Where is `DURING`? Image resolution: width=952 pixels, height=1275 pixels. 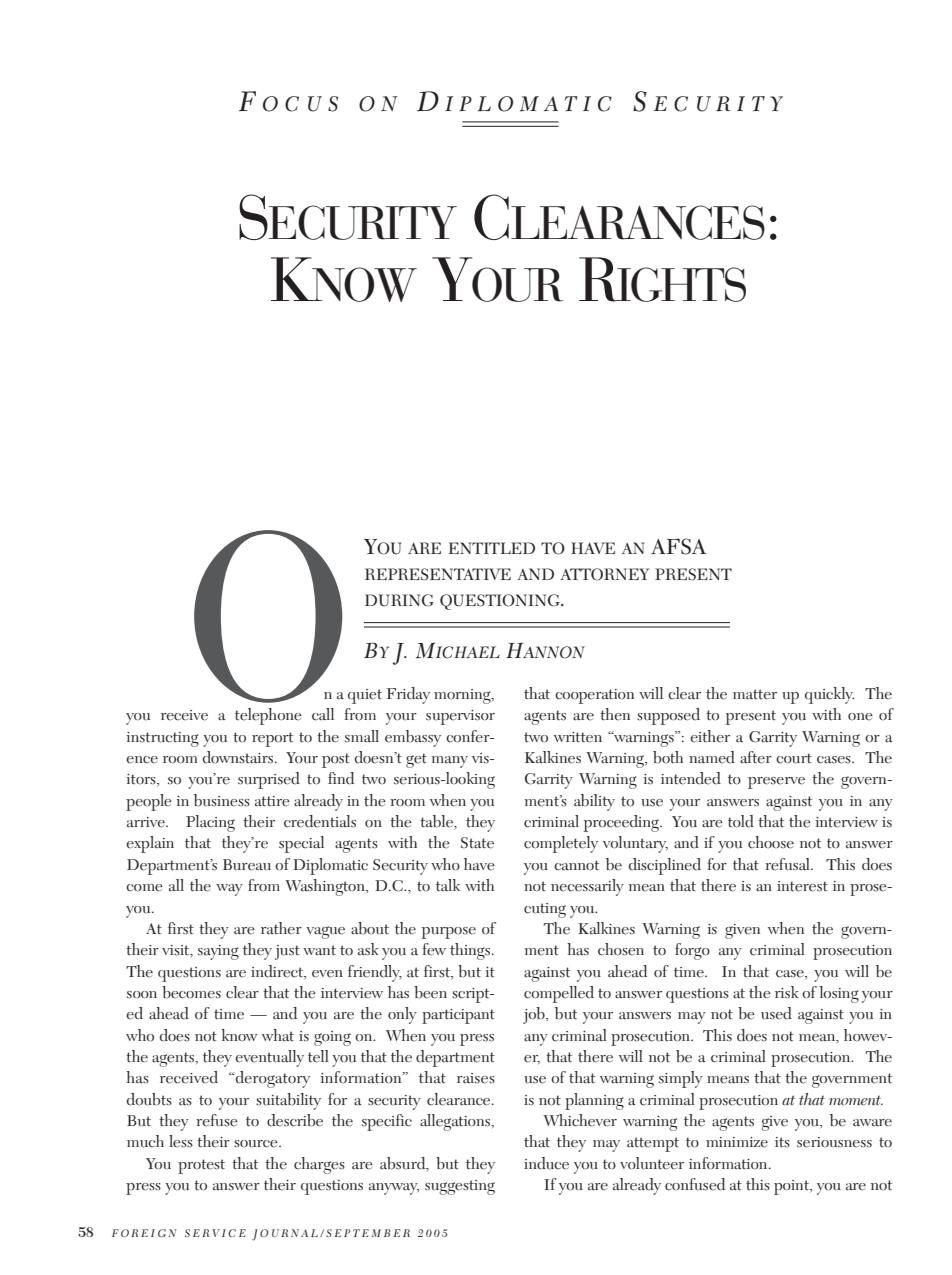
DURING is located at coordinates (399, 600).
